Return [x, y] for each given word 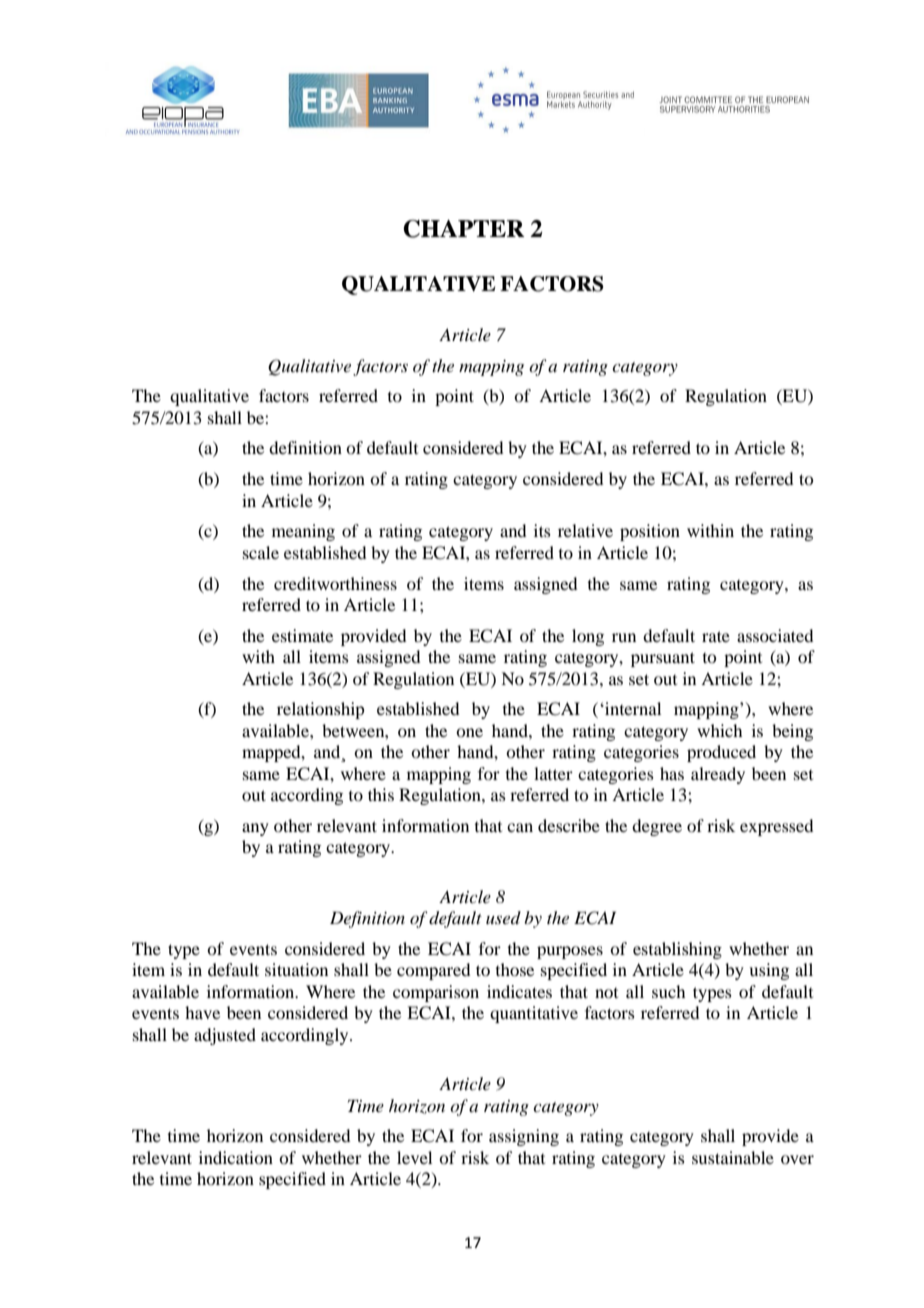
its [542, 530]
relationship [320, 710]
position [650, 532]
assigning [524, 1137]
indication [236, 1157]
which [719, 730]
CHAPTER [464, 229]
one [469, 732]
